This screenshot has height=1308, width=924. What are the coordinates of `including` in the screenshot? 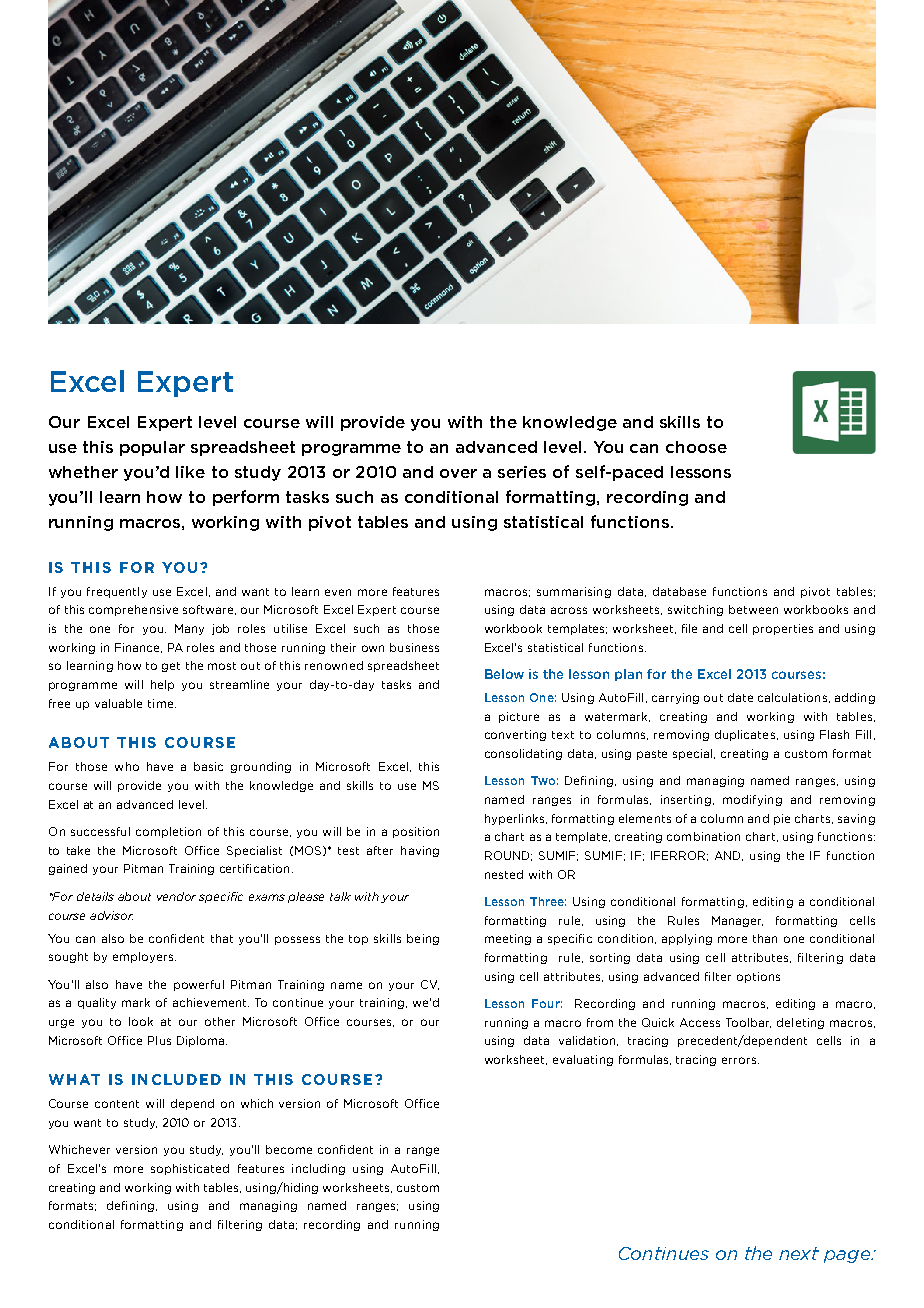 It's located at (318, 1169).
